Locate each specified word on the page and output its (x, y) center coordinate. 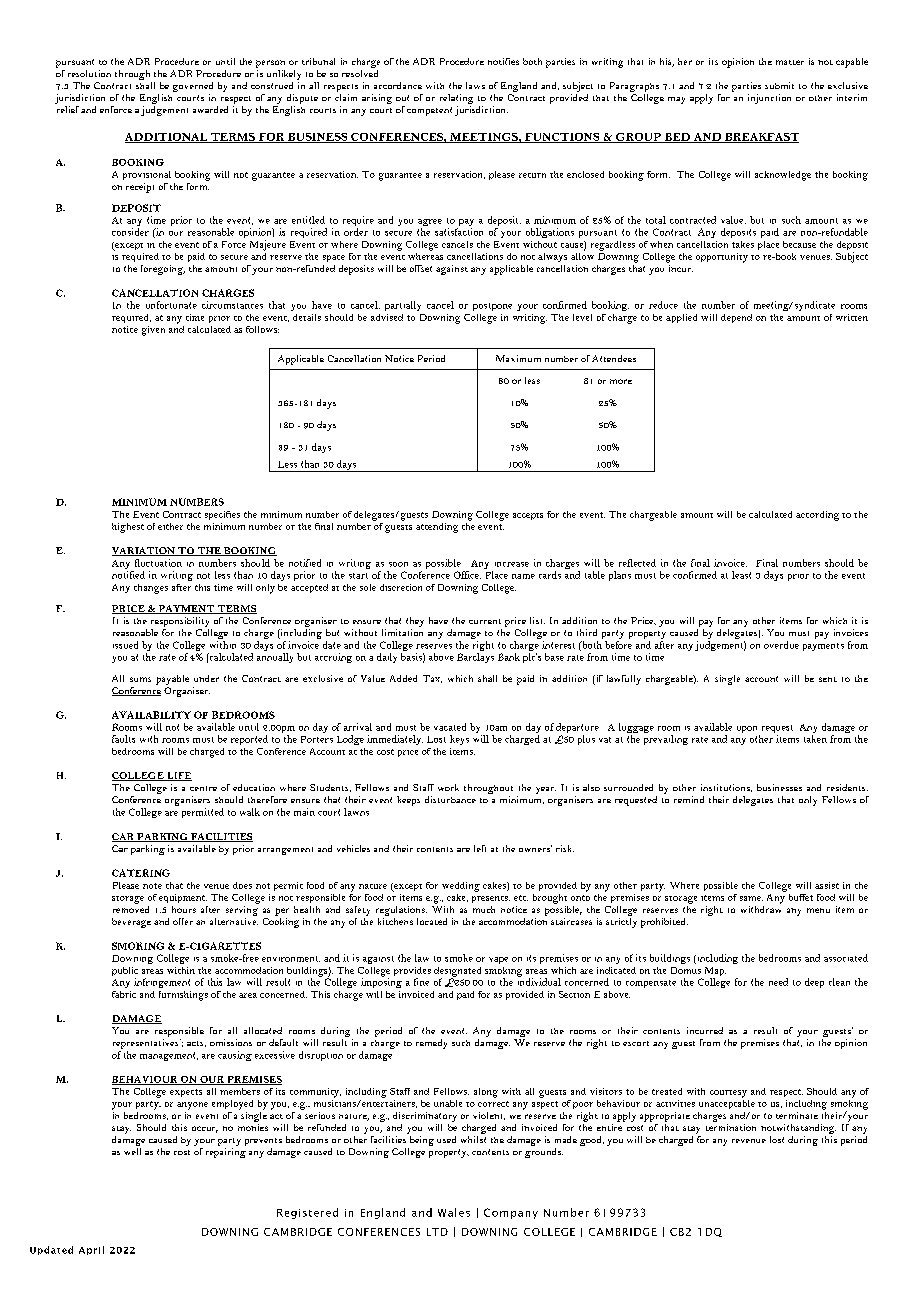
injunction (769, 99)
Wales (454, 1212)
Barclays (475, 658)
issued (125, 645)
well (132, 1151)
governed (193, 88)
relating (456, 100)
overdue (781, 645)
